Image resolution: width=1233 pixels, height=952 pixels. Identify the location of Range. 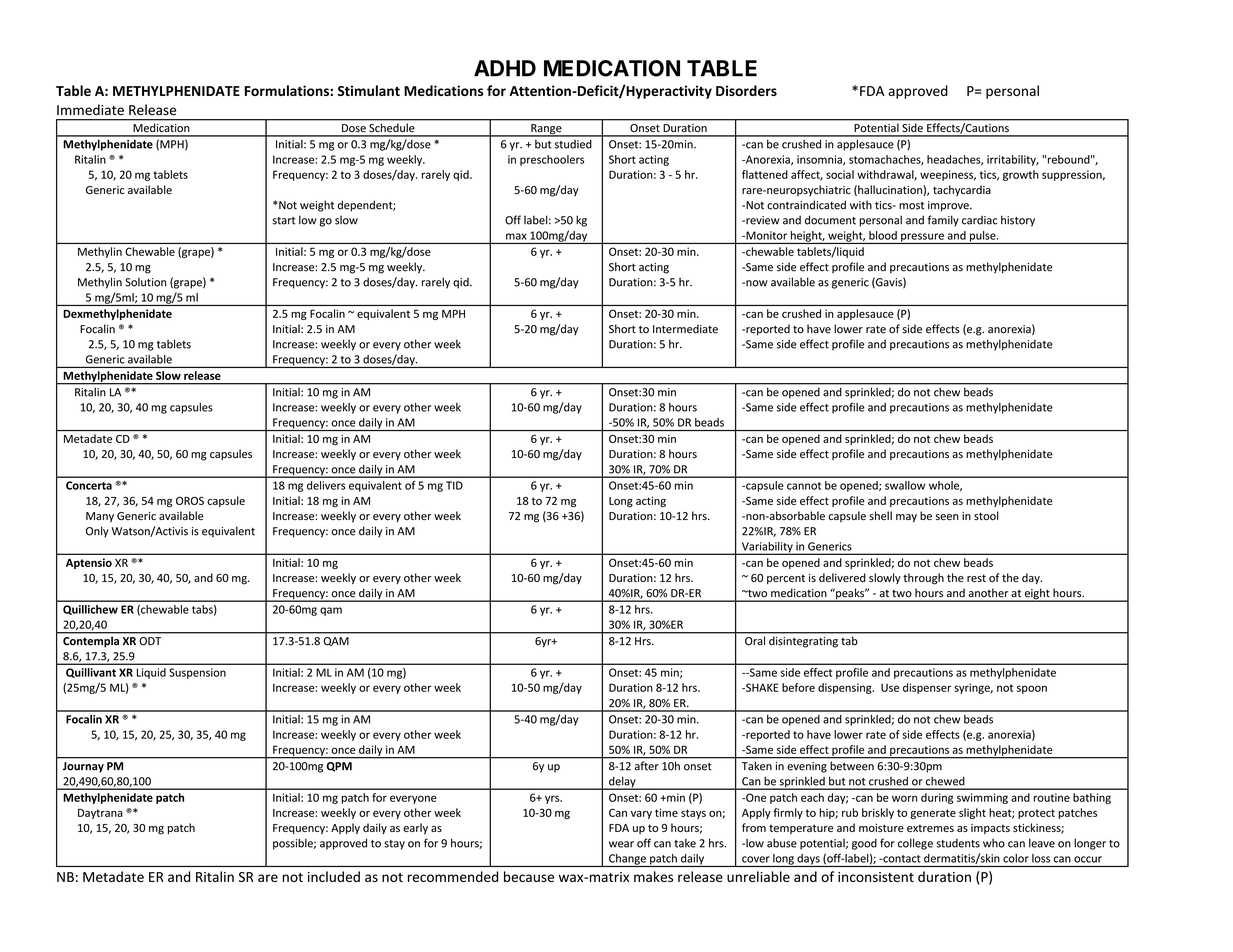
(546, 130).
